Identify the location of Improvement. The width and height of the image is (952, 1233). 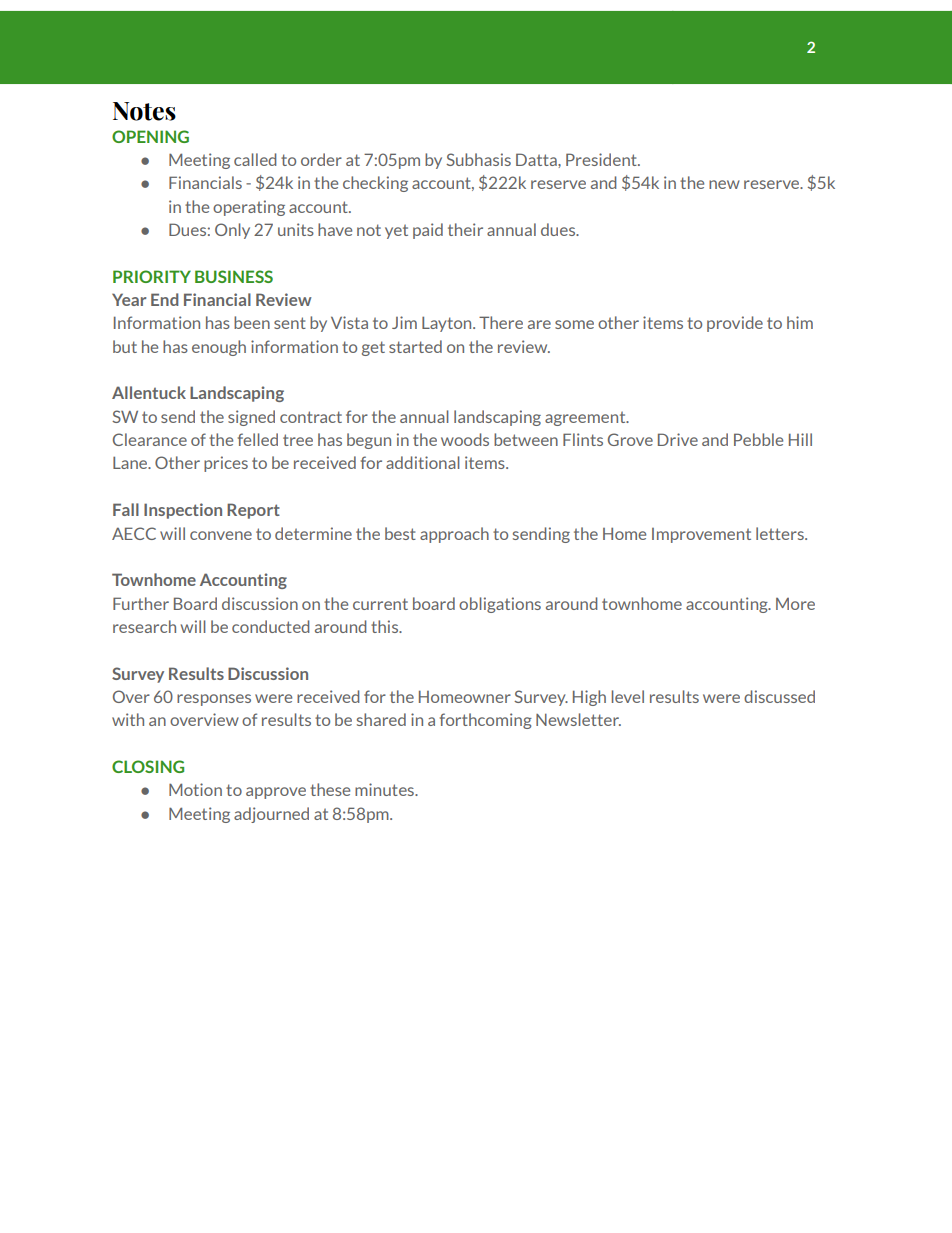
(701, 535).
